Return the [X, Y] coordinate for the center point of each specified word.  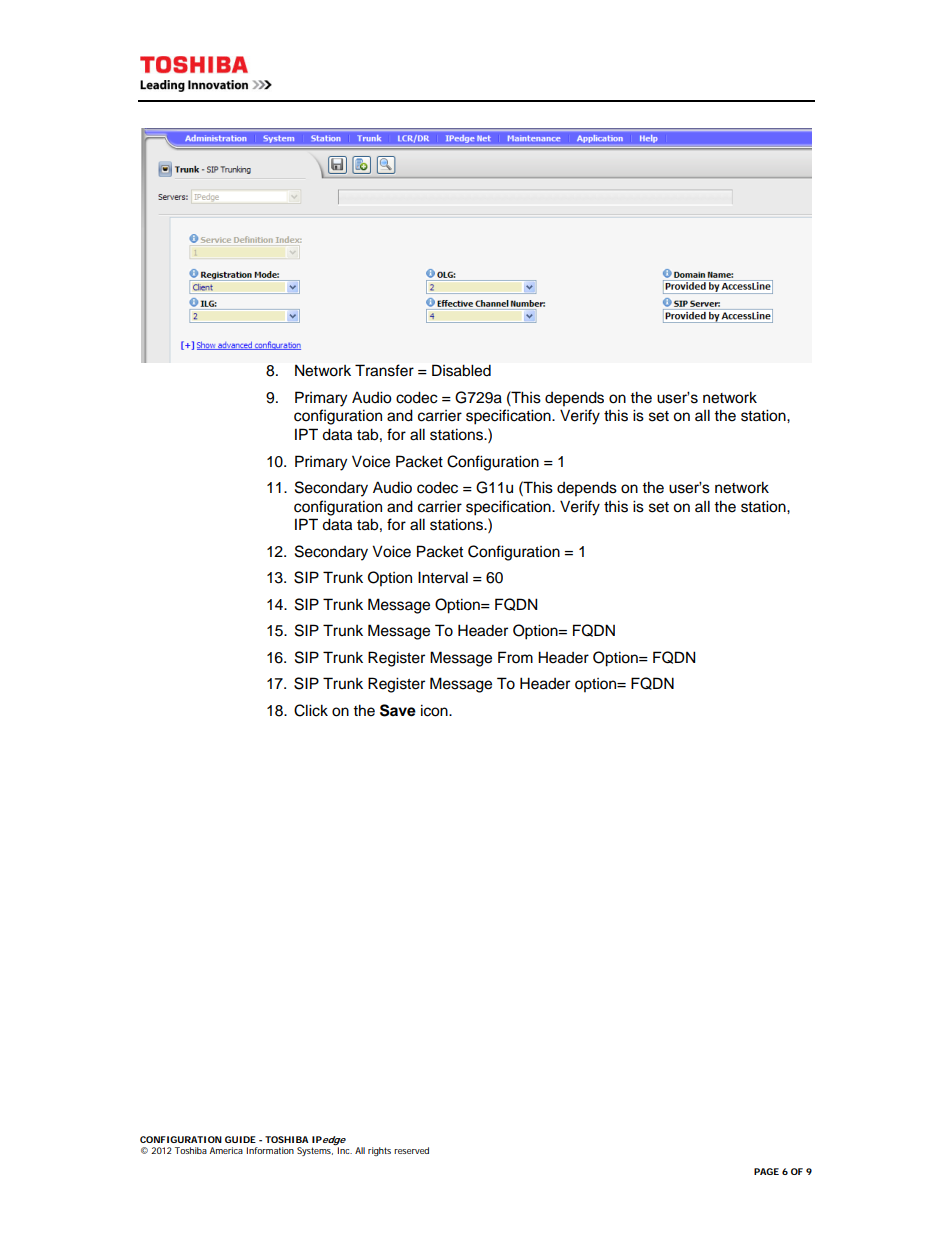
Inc [345, 1150]
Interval [443, 577]
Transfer [384, 370]
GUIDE [240, 1139]
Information [270, 1150]
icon [435, 710]
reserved [411, 1150]
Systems [315, 1151]
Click [311, 710]
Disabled [461, 370]
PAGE [766, 1171]
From [515, 657]
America [226, 1150]
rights [379, 1151]
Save [398, 710]
